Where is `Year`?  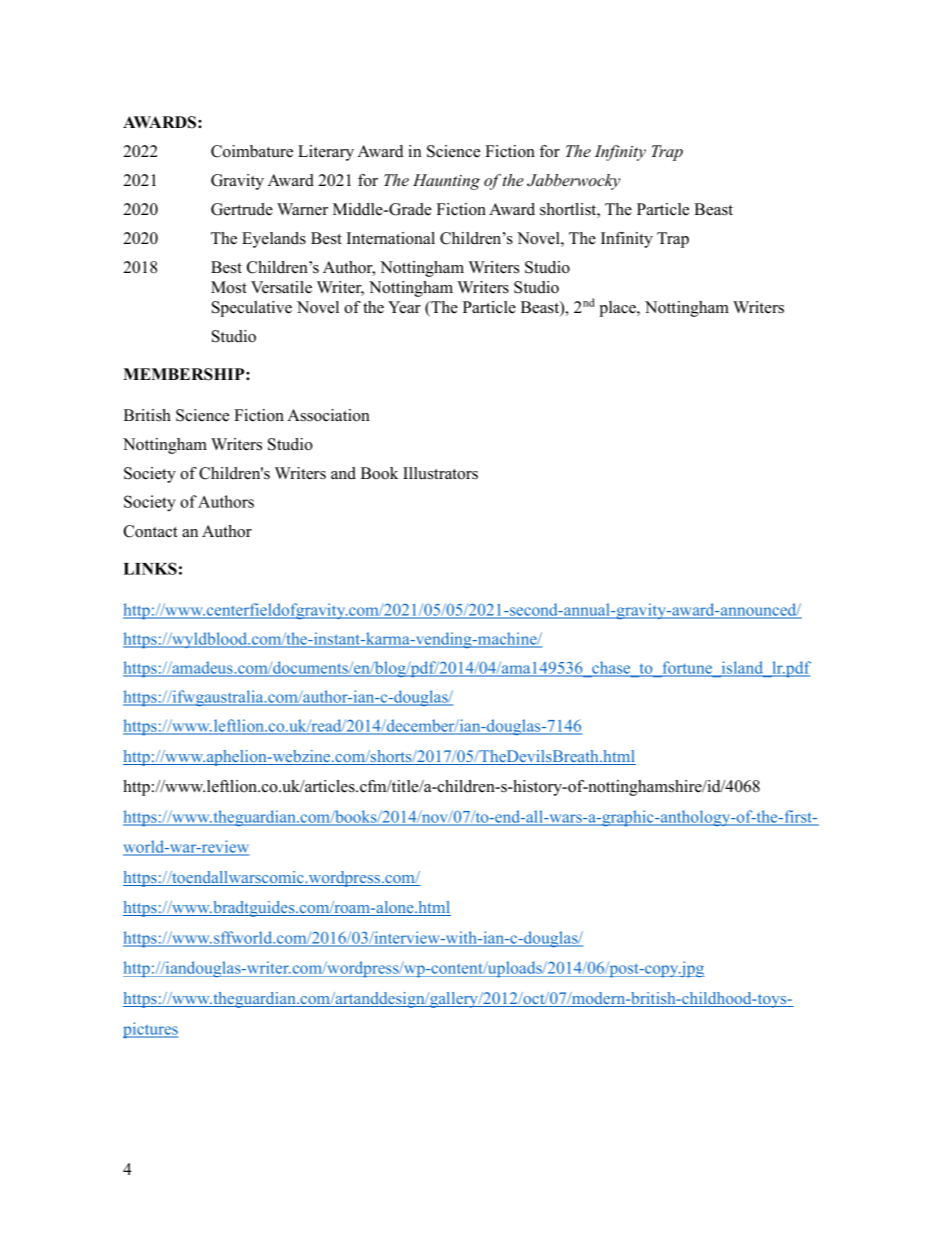
Year is located at coordinates (404, 307).
